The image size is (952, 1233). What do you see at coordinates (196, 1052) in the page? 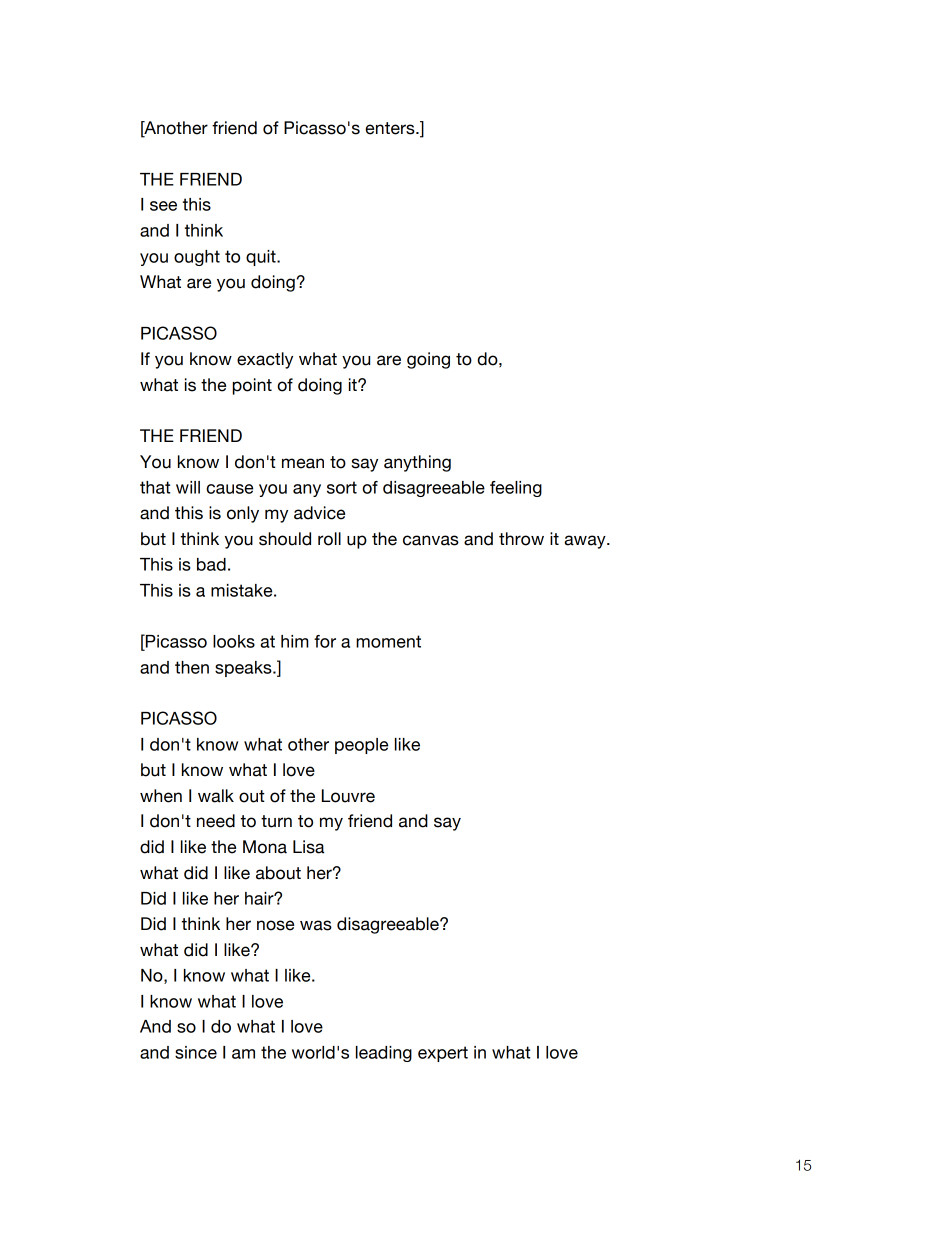
I see `since` at bounding box center [196, 1052].
